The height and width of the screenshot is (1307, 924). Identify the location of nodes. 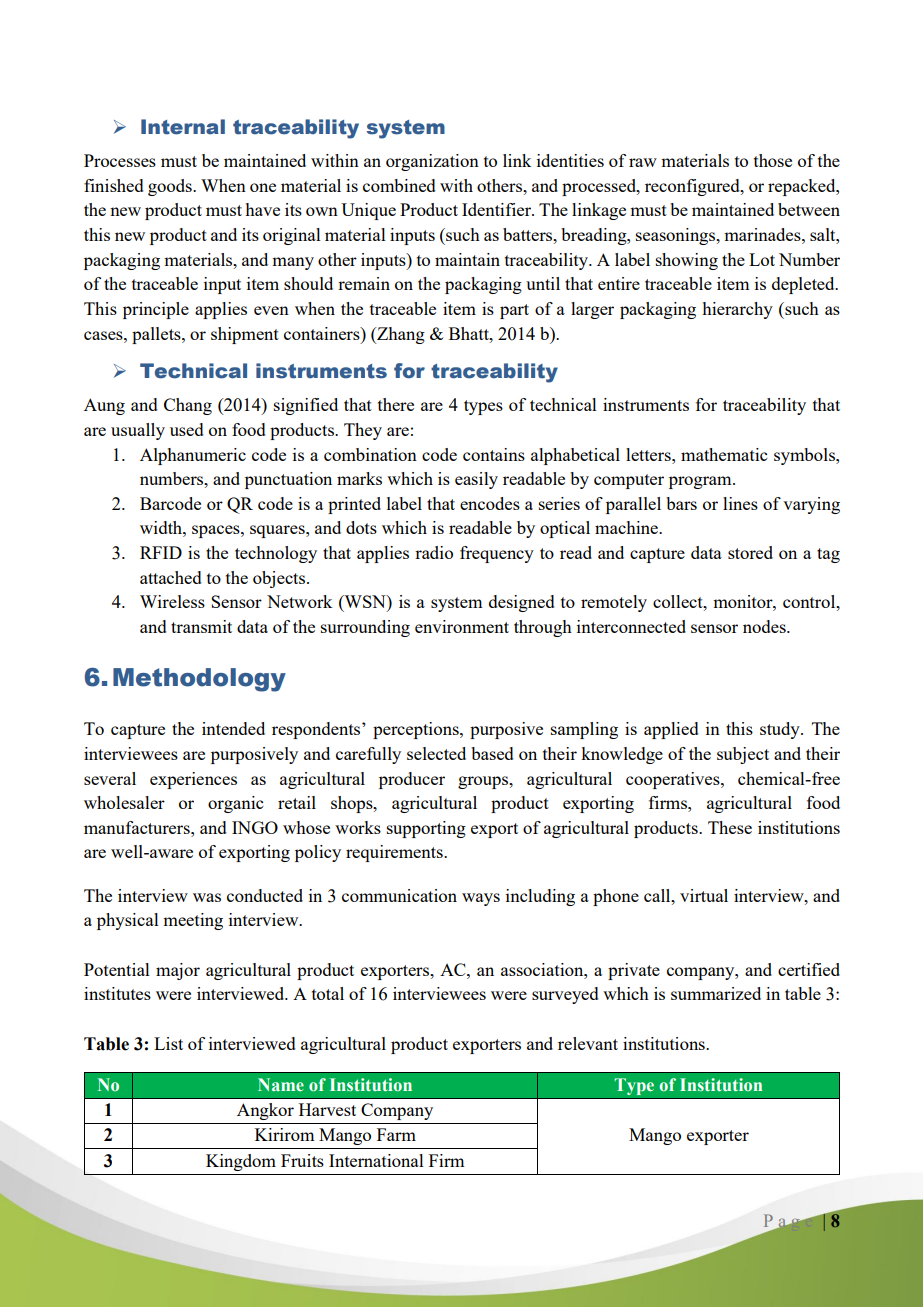
(765, 626).
